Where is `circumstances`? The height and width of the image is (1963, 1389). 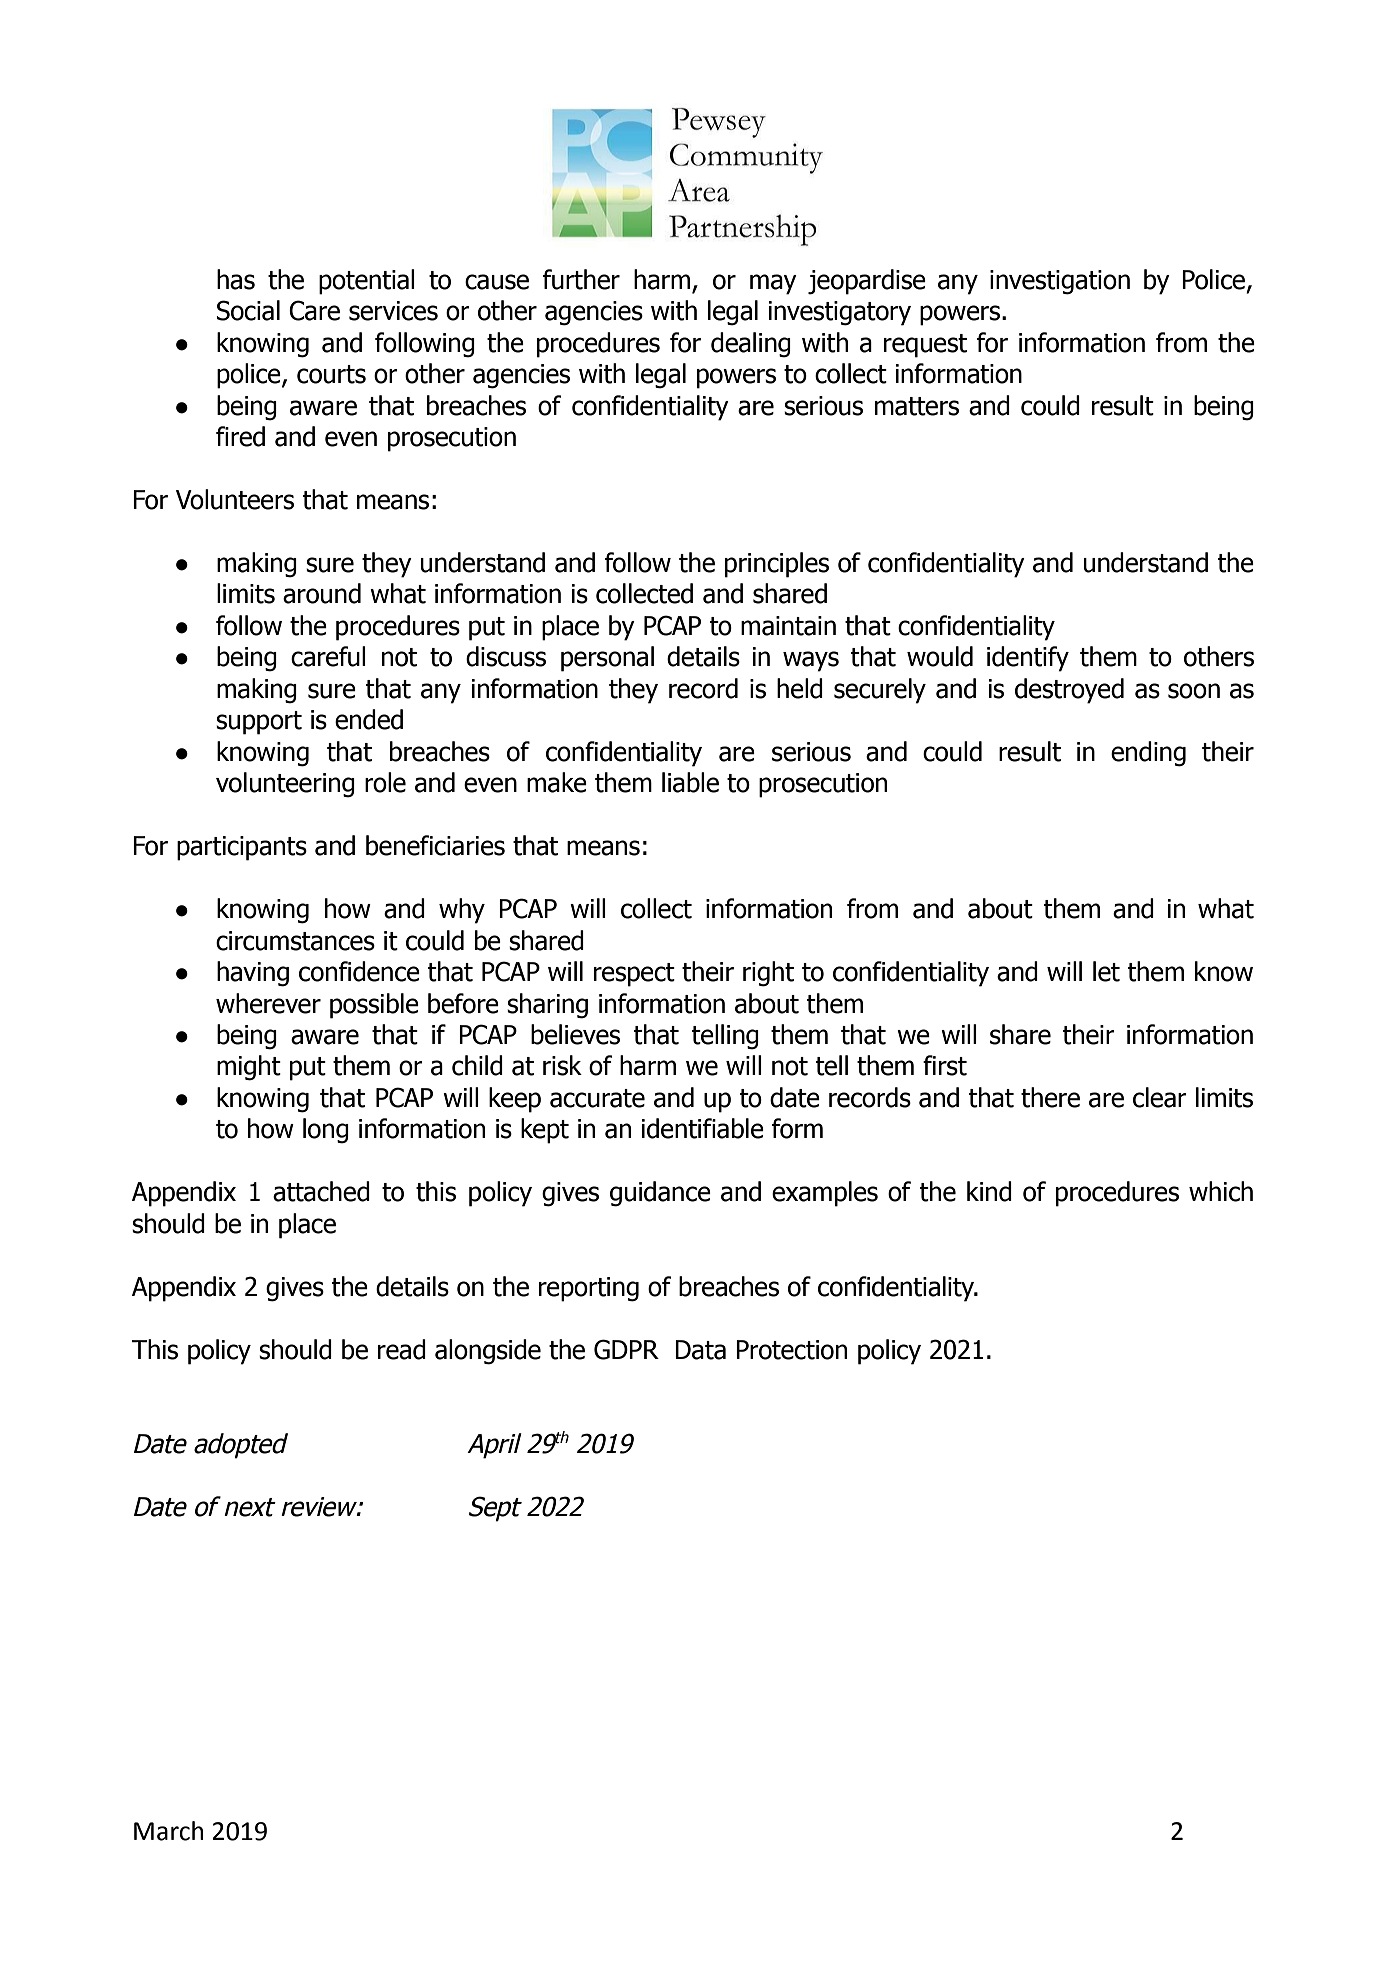 circumstances is located at coordinates (295, 941).
